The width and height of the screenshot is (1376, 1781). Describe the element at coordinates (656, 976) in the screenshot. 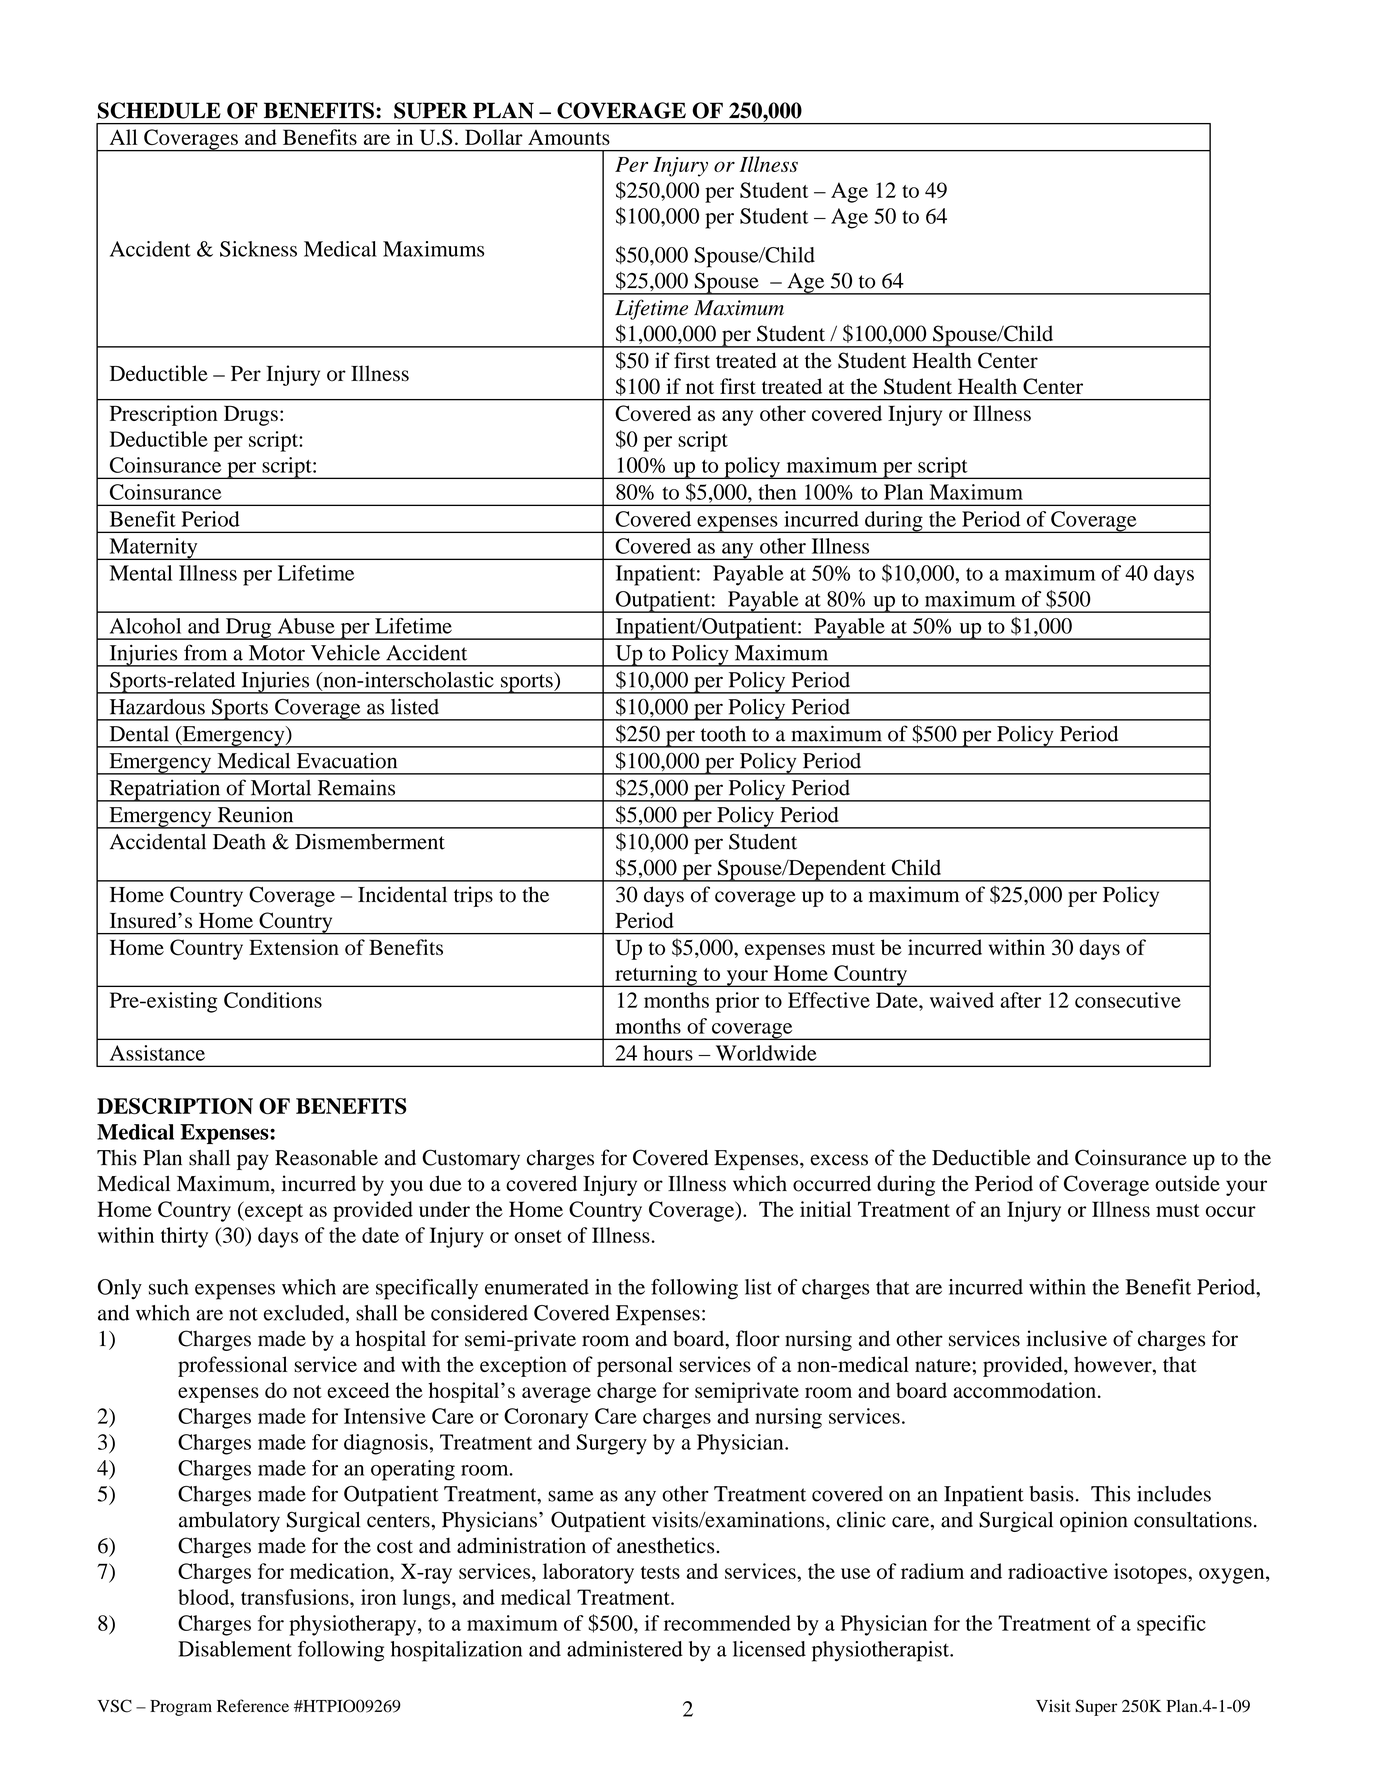

I see `returning` at that location.
